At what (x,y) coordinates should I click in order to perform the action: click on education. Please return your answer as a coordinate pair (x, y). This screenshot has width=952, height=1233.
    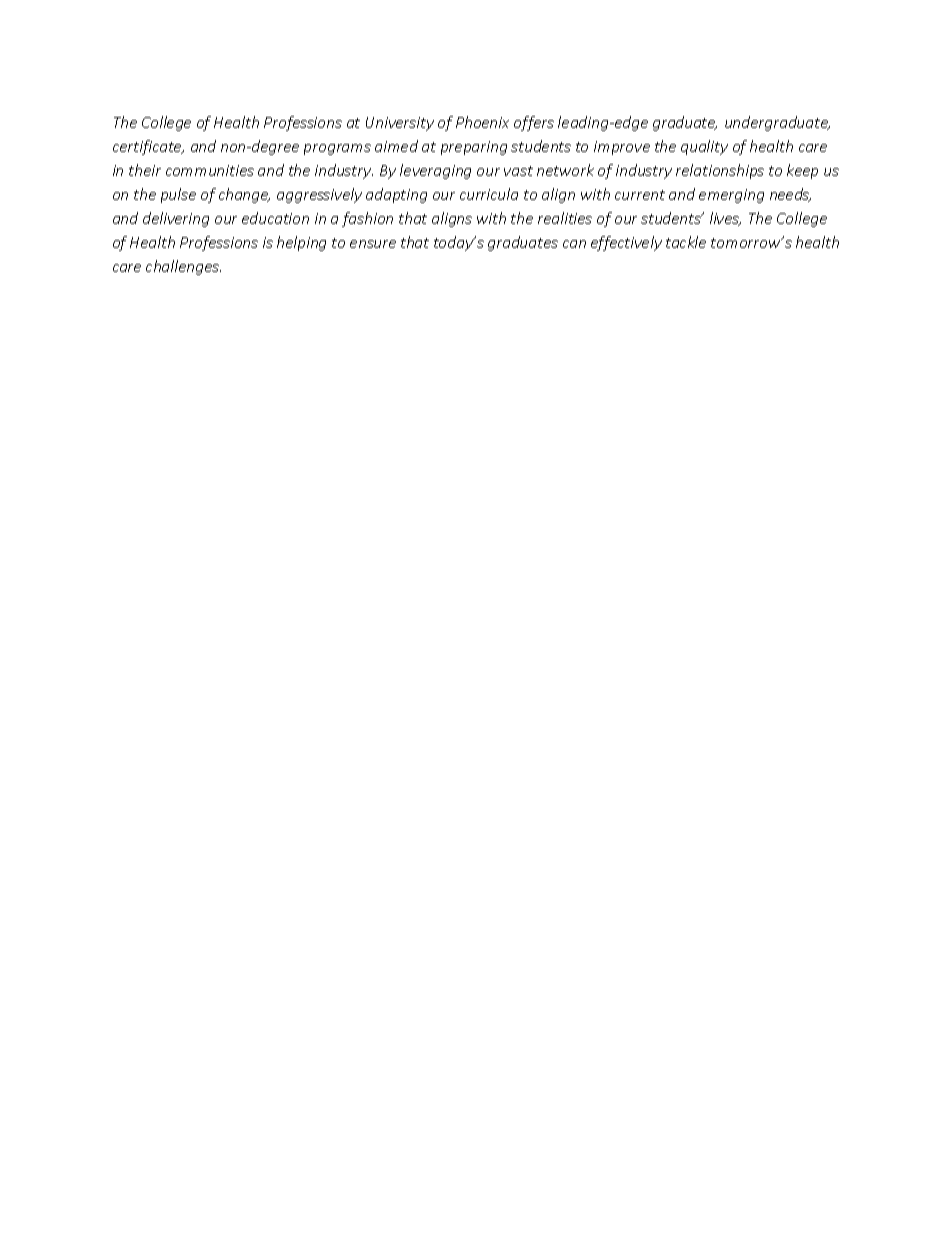
    Looking at the image, I should click on (275, 218).
